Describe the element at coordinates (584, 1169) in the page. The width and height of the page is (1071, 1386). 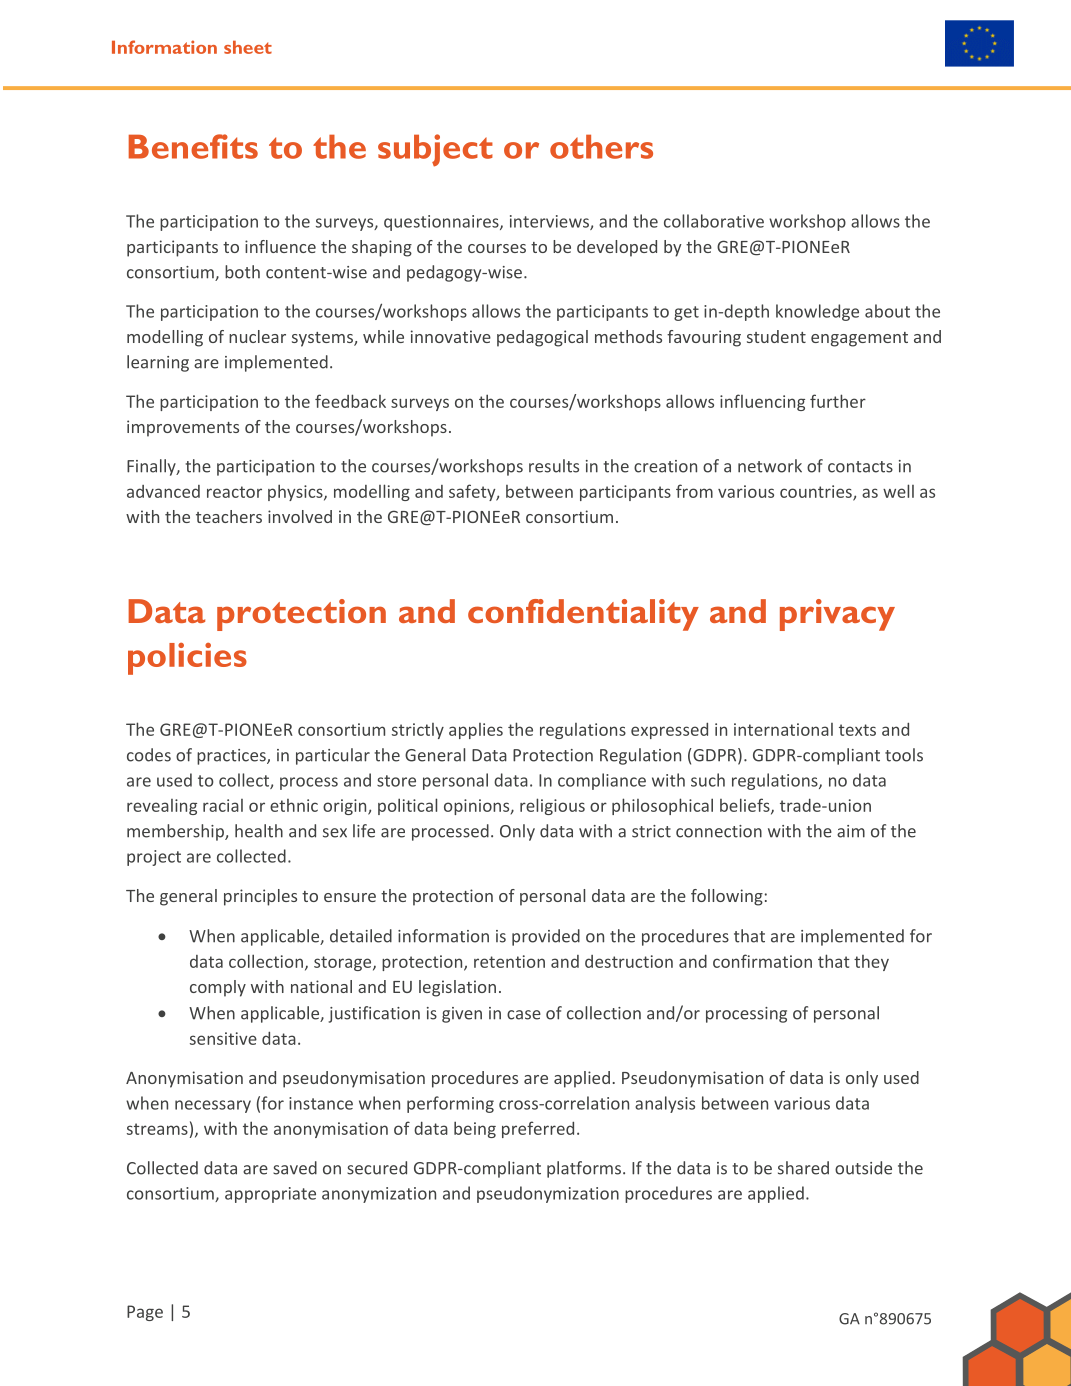
I see `platforms` at that location.
